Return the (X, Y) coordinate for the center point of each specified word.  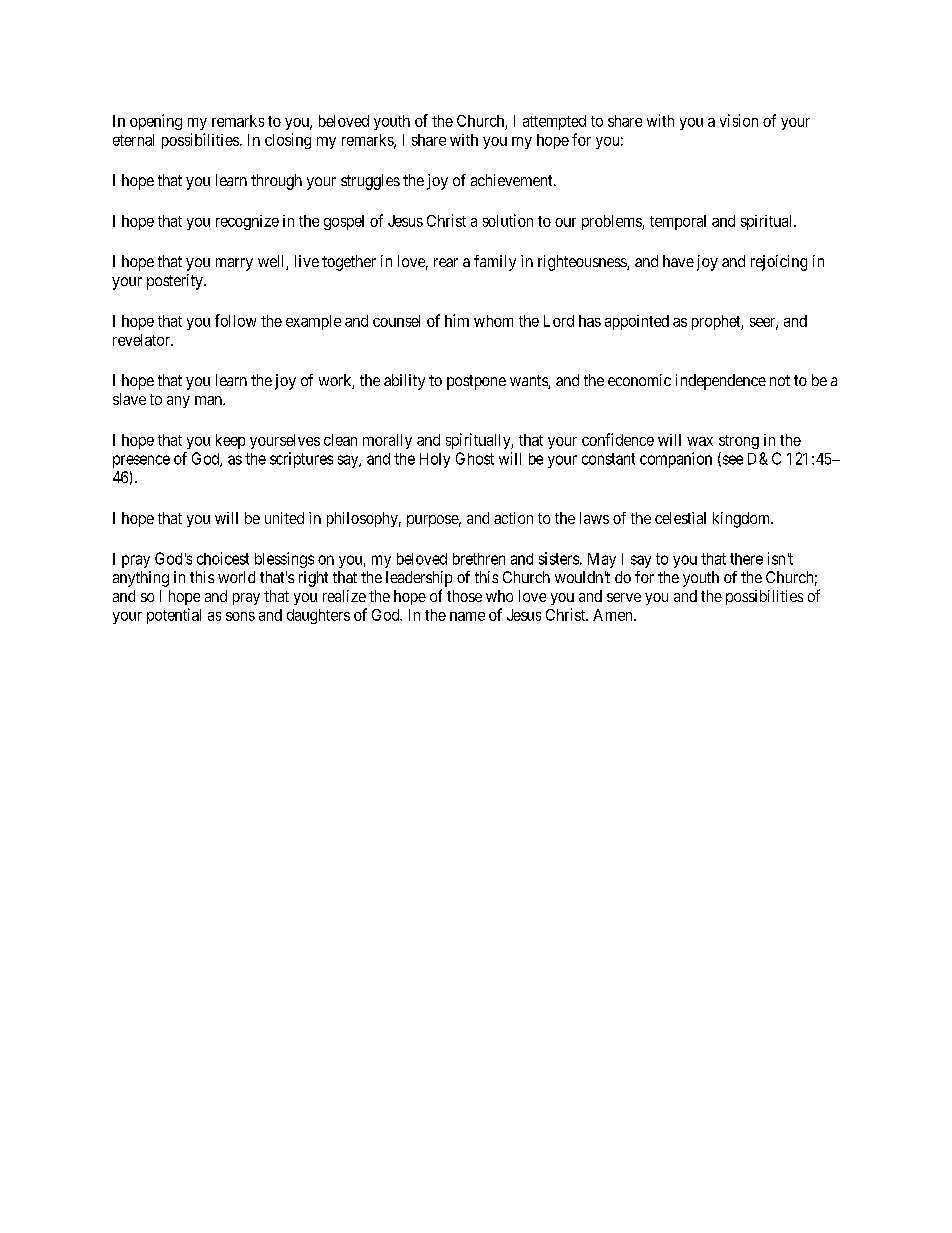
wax (700, 441)
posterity (176, 282)
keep (230, 441)
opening (156, 122)
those (464, 596)
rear (446, 262)
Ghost (475, 458)
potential (174, 616)
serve (624, 597)
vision (739, 120)
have (678, 261)
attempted (554, 122)
